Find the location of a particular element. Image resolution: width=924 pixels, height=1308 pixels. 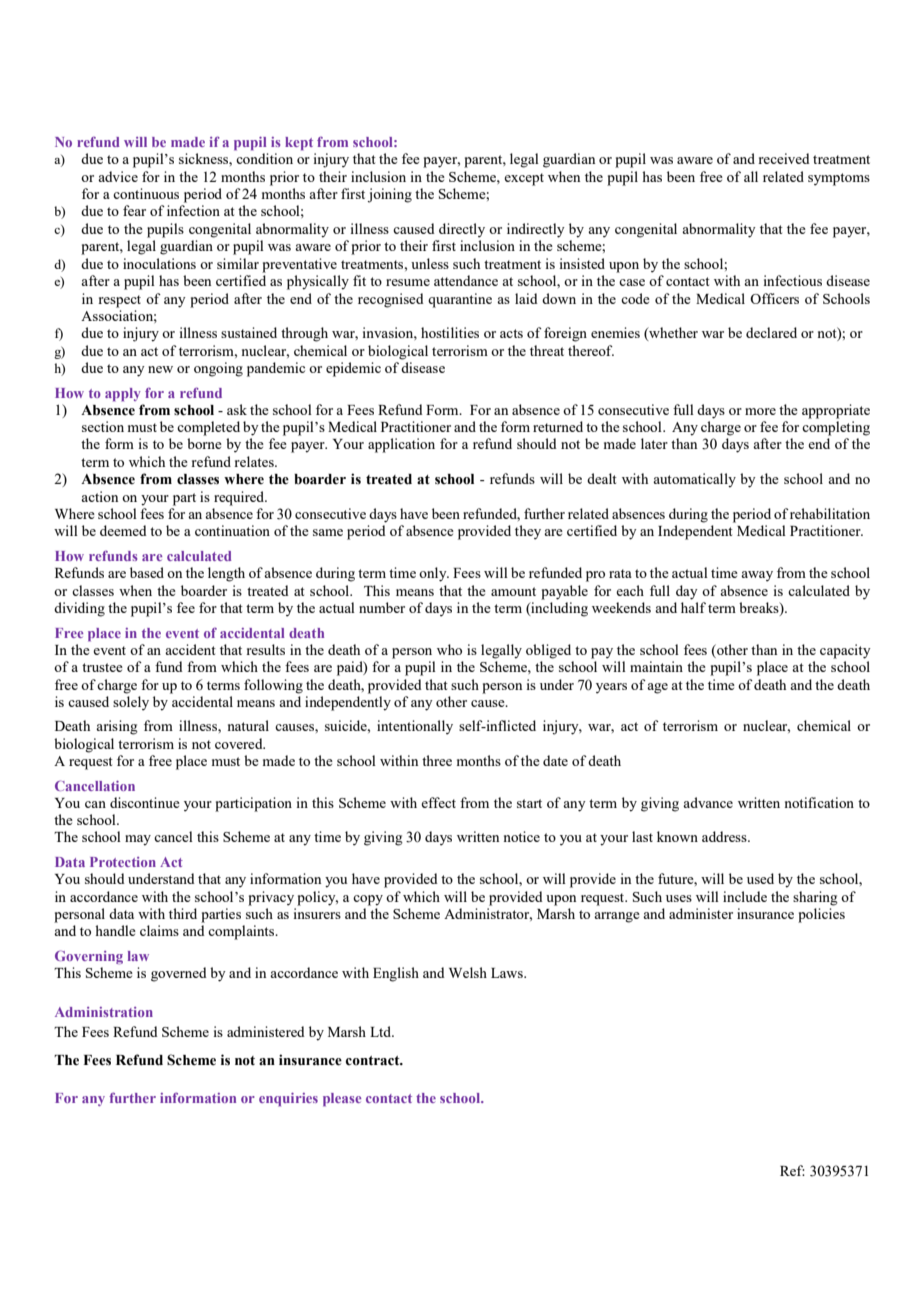

borne is located at coordinates (204, 443).
